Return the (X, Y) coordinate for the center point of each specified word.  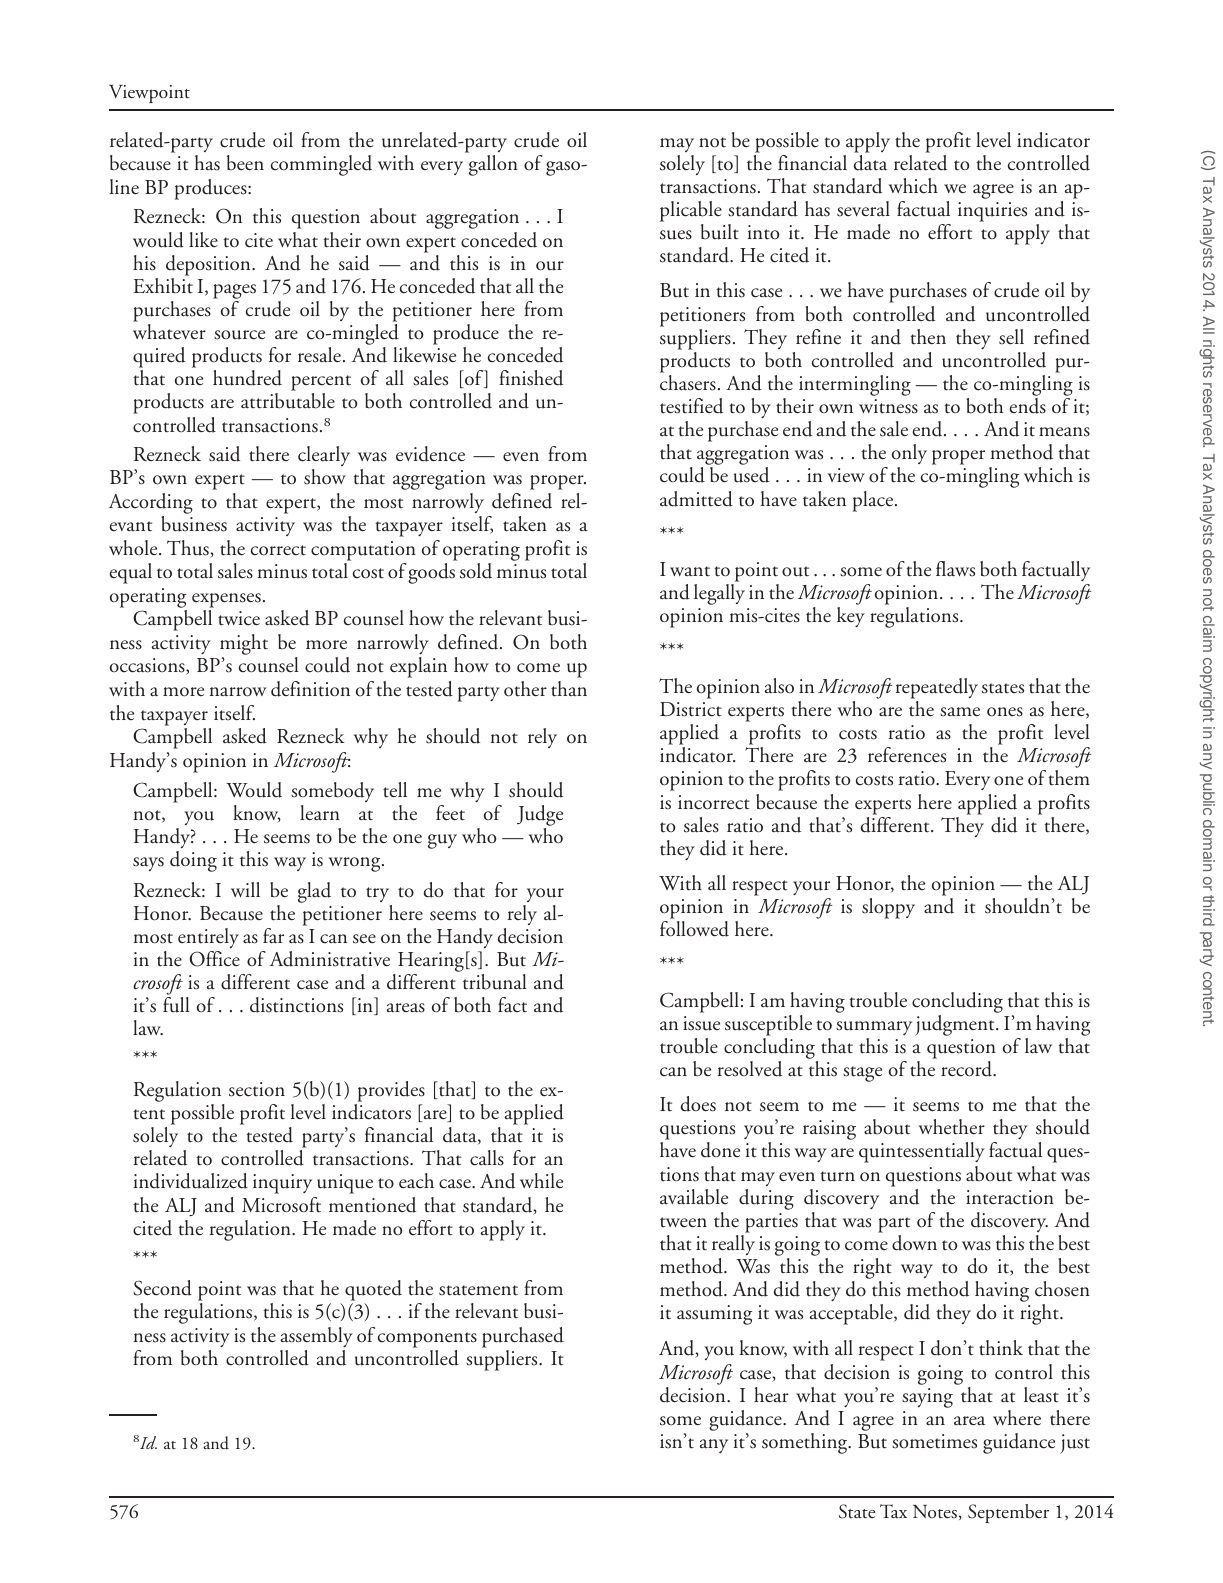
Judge (540, 817)
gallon (493, 165)
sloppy (888, 908)
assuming (714, 1315)
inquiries (992, 212)
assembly (317, 1337)
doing (193, 861)
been (245, 163)
